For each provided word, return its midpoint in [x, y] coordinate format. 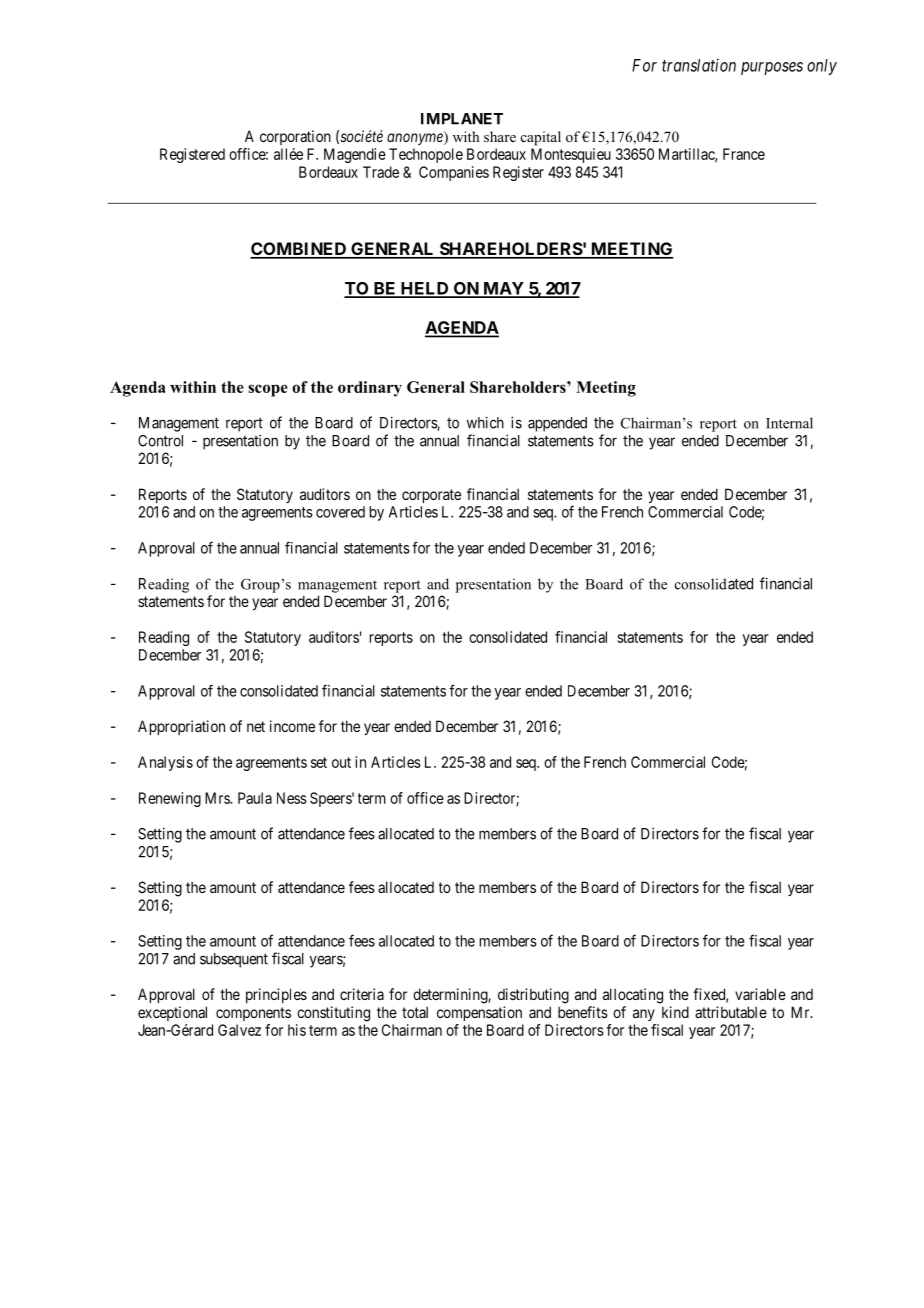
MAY [503, 289]
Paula [255, 798]
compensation [479, 1013]
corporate [431, 496]
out [341, 762]
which [485, 422]
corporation [295, 137]
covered [340, 512]
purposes [772, 68]
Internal [789, 423]
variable [760, 994]
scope [268, 390]
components [253, 1014]
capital [541, 138]
